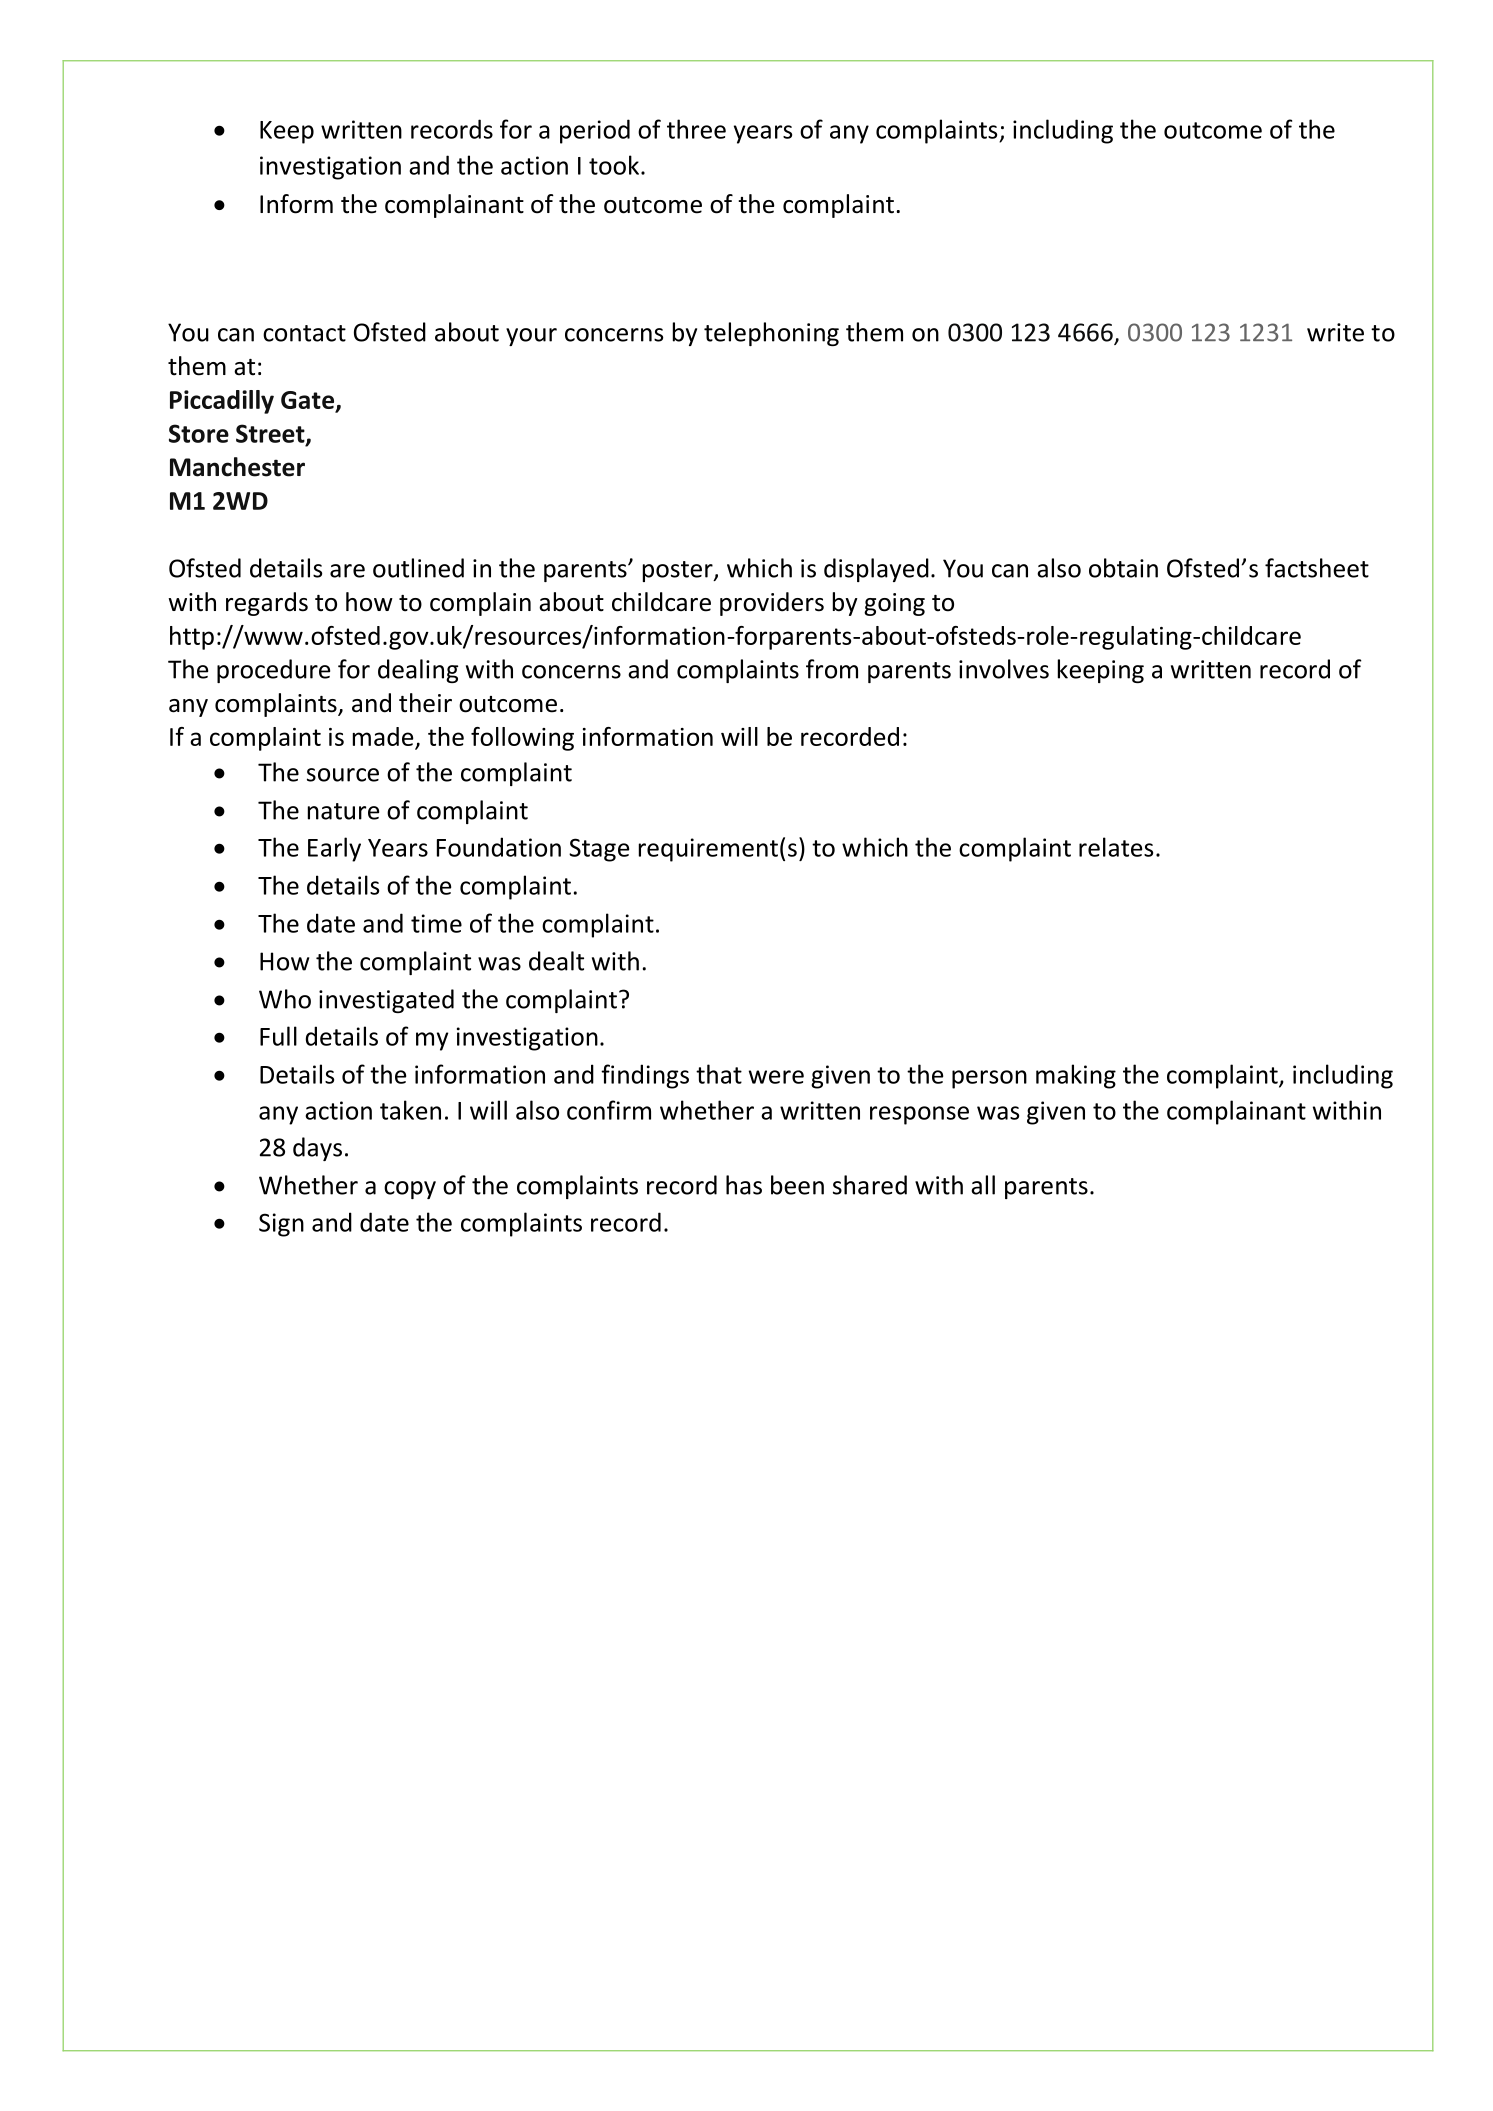 The height and width of the screenshot is (2111, 1493). What do you see at coordinates (744, 1185) in the screenshot?
I see `has` at bounding box center [744, 1185].
